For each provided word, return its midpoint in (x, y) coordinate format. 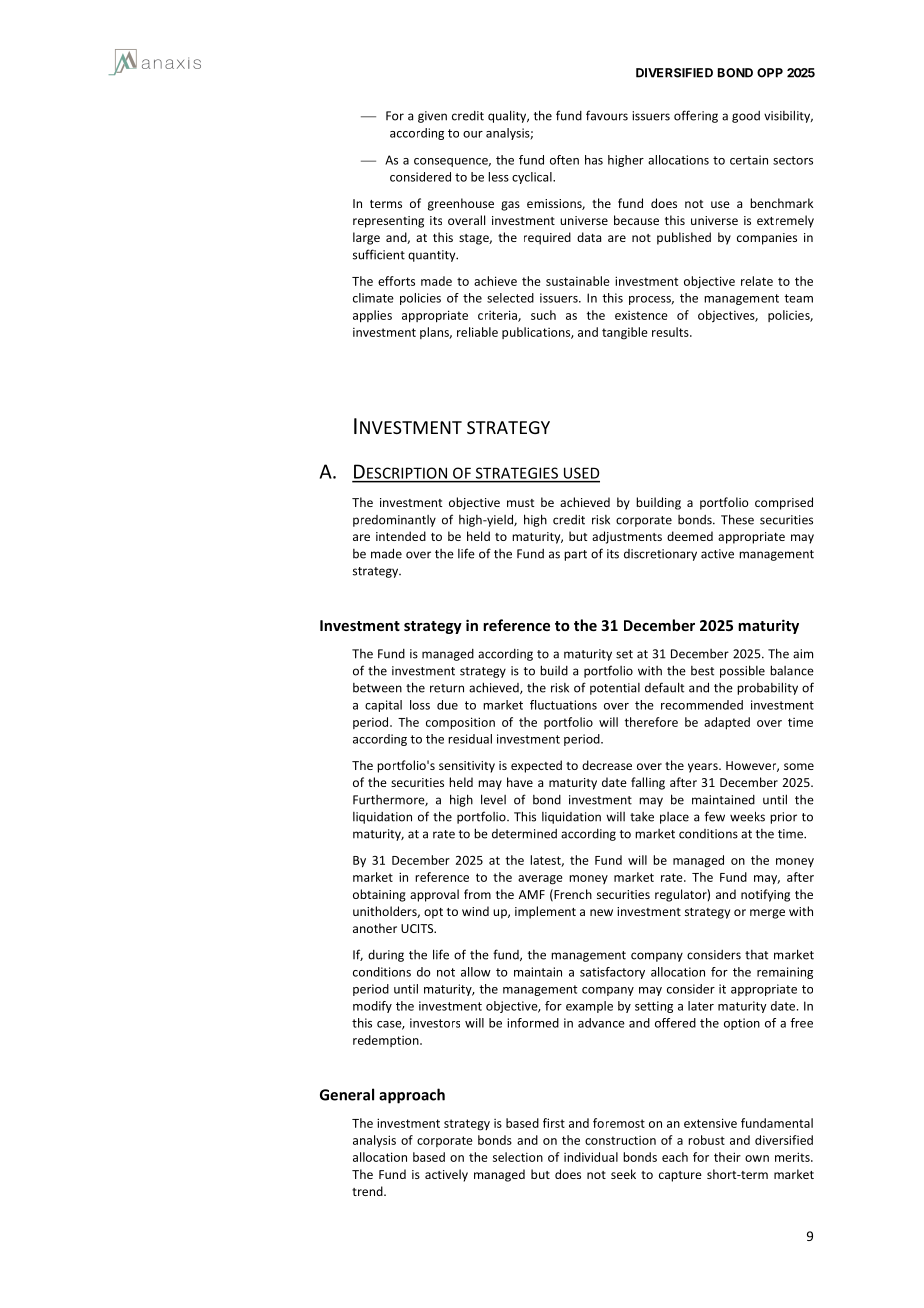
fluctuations (563, 705)
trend (368, 1191)
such (543, 315)
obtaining (379, 895)
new (601, 912)
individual (591, 1157)
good (746, 117)
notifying (765, 895)
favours (607, 115)
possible (742, 671)
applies (372, 316)
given (432, 117)
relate (757, 281)
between (377, 688)
